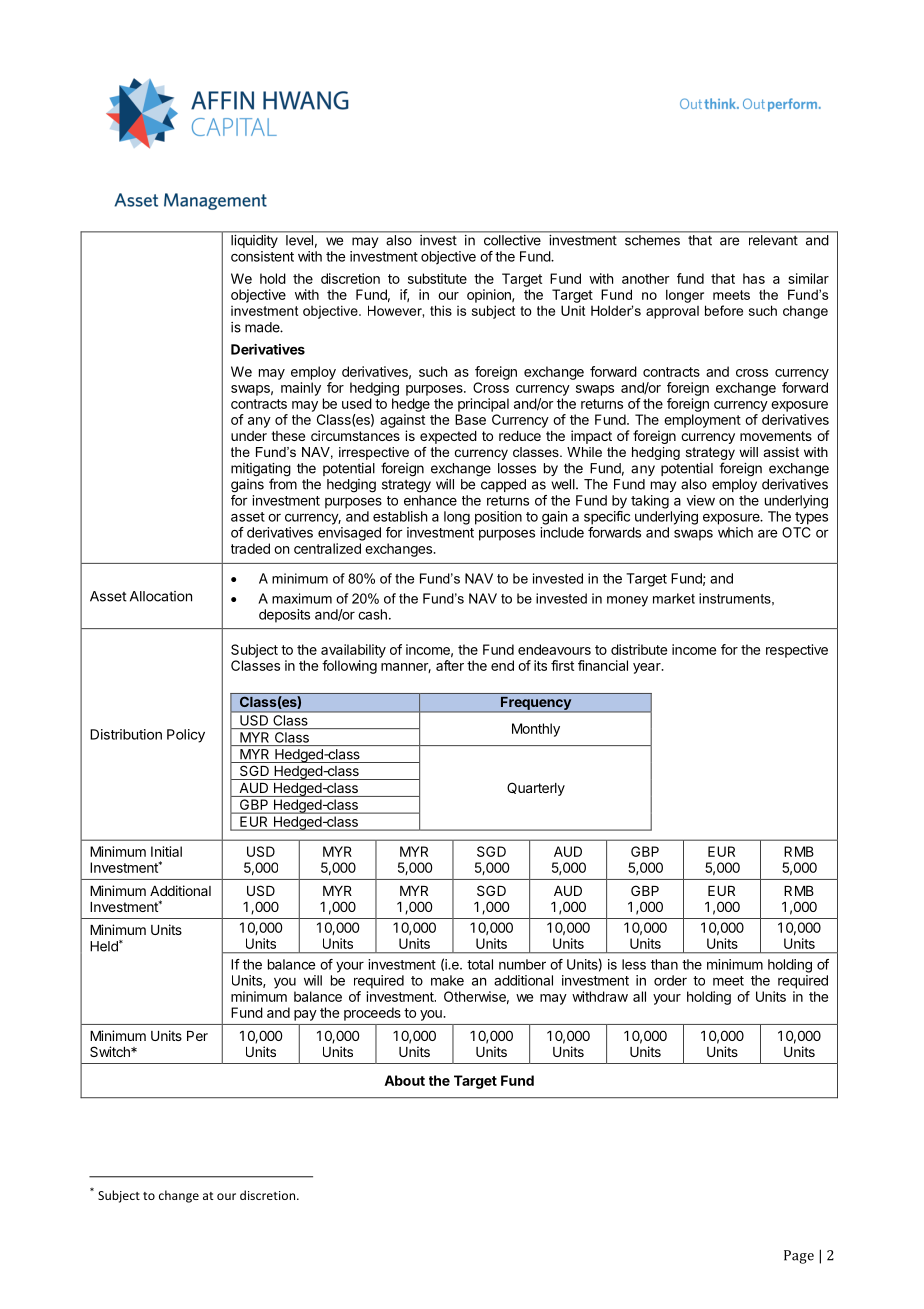 This document has height=1309, width=924. Describe the element at coordinates (372, 1014) in the document. I see `proceeds` at that location.
